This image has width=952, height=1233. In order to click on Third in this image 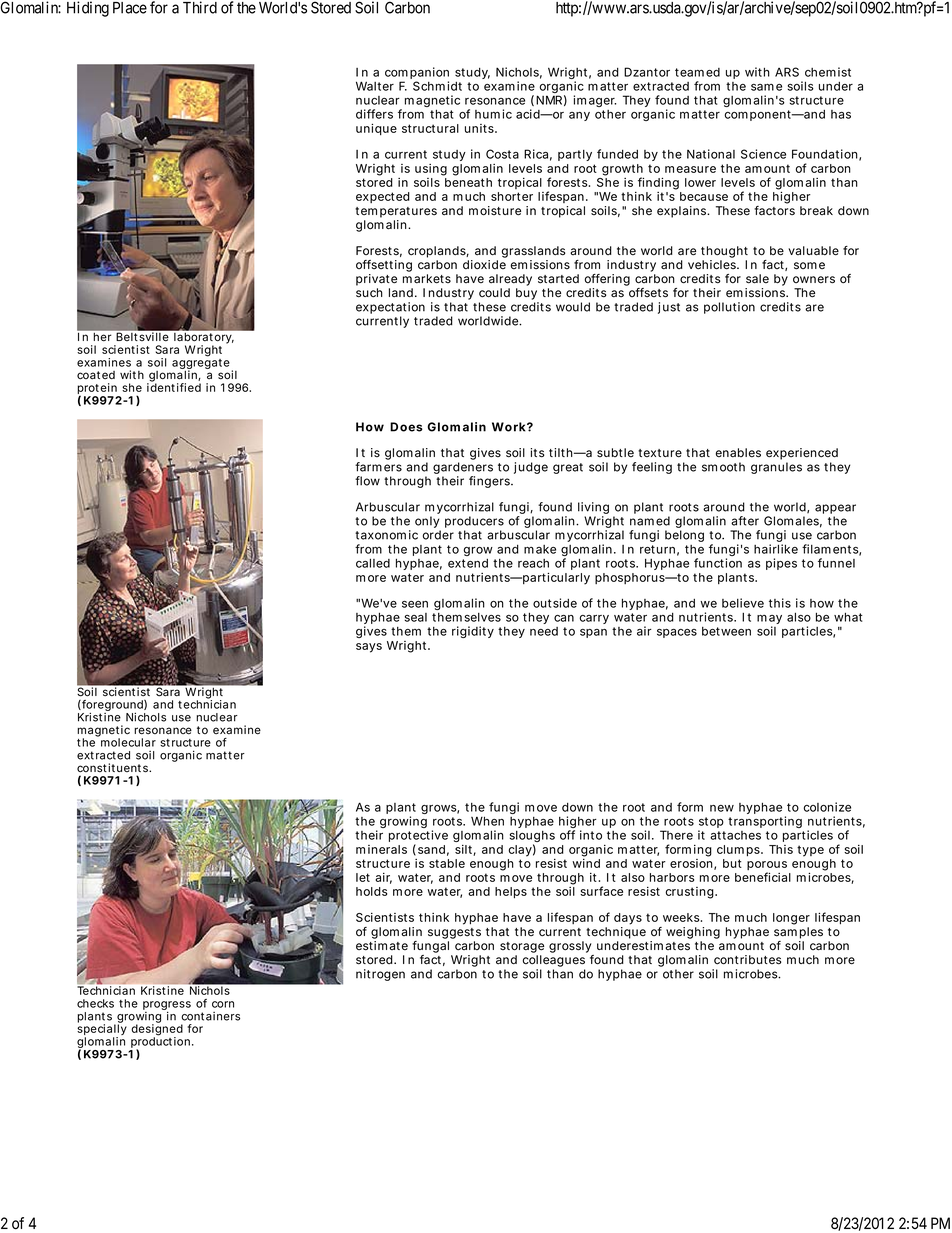, I will do `click(200, 7)`.
